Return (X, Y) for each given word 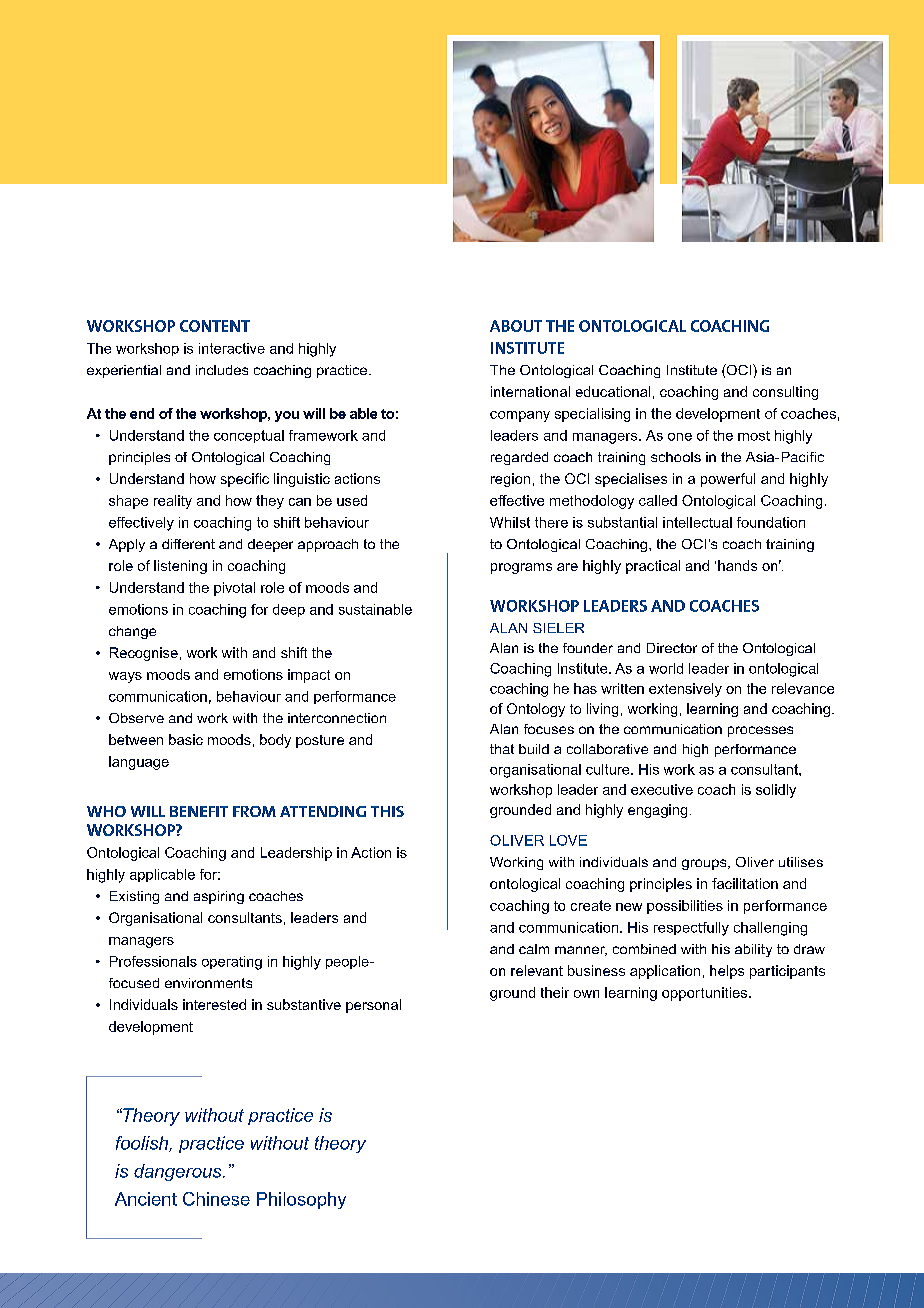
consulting (785, 393)
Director (672, 648)
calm (534, 949)
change (132, 632)
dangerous (179, 1172)
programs (521, 568)
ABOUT (516, 326)
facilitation (745, 883)
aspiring (219, 897)
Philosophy (301, 1200)
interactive (232, 348)
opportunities (706, 994)
